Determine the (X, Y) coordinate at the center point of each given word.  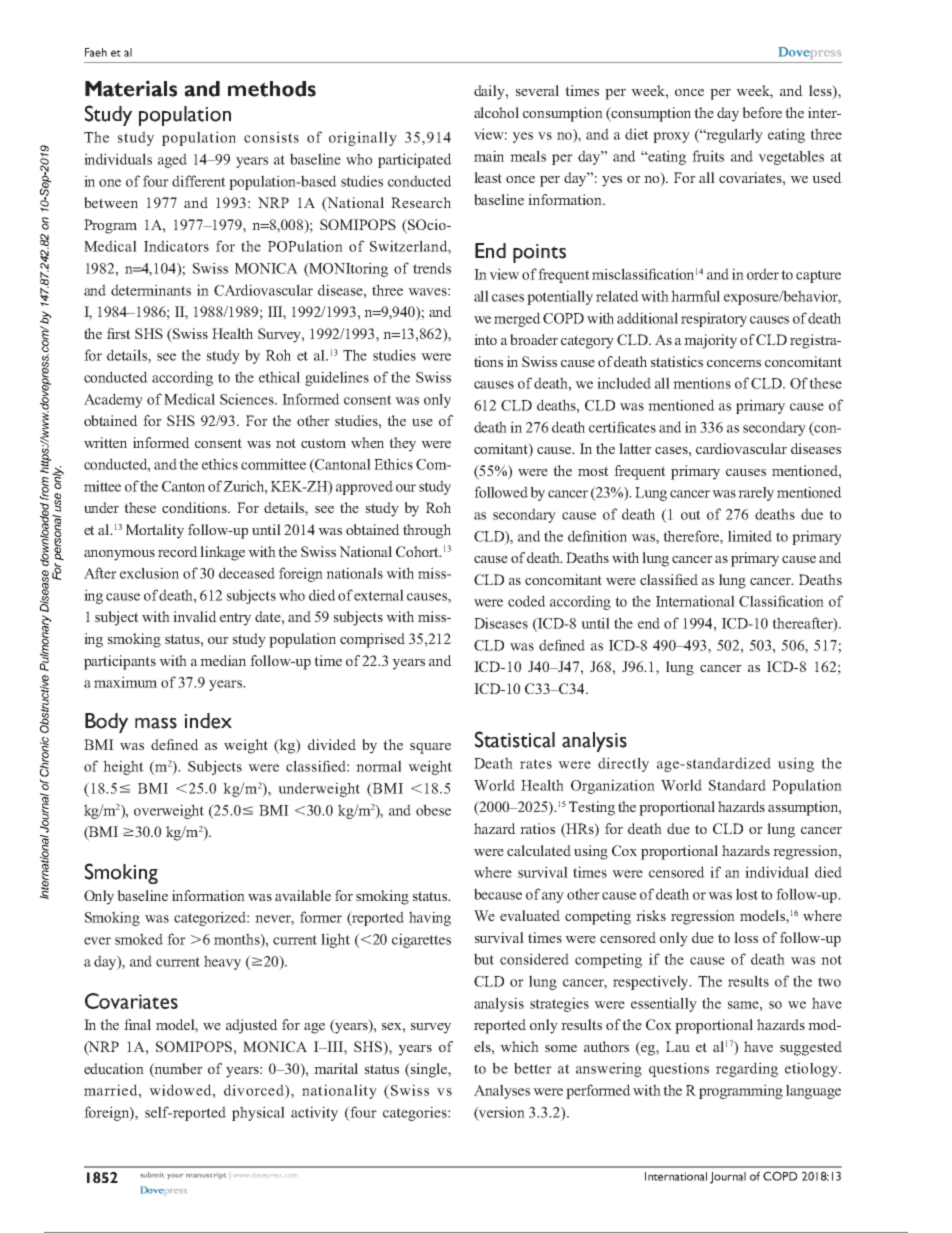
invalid (195, 616)
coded (527, 601)
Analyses (502, 1091)
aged (172, 160)
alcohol (496, 112)
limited (750, 536)
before (762, 112)
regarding (747, 1069)
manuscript (206, 1175)
